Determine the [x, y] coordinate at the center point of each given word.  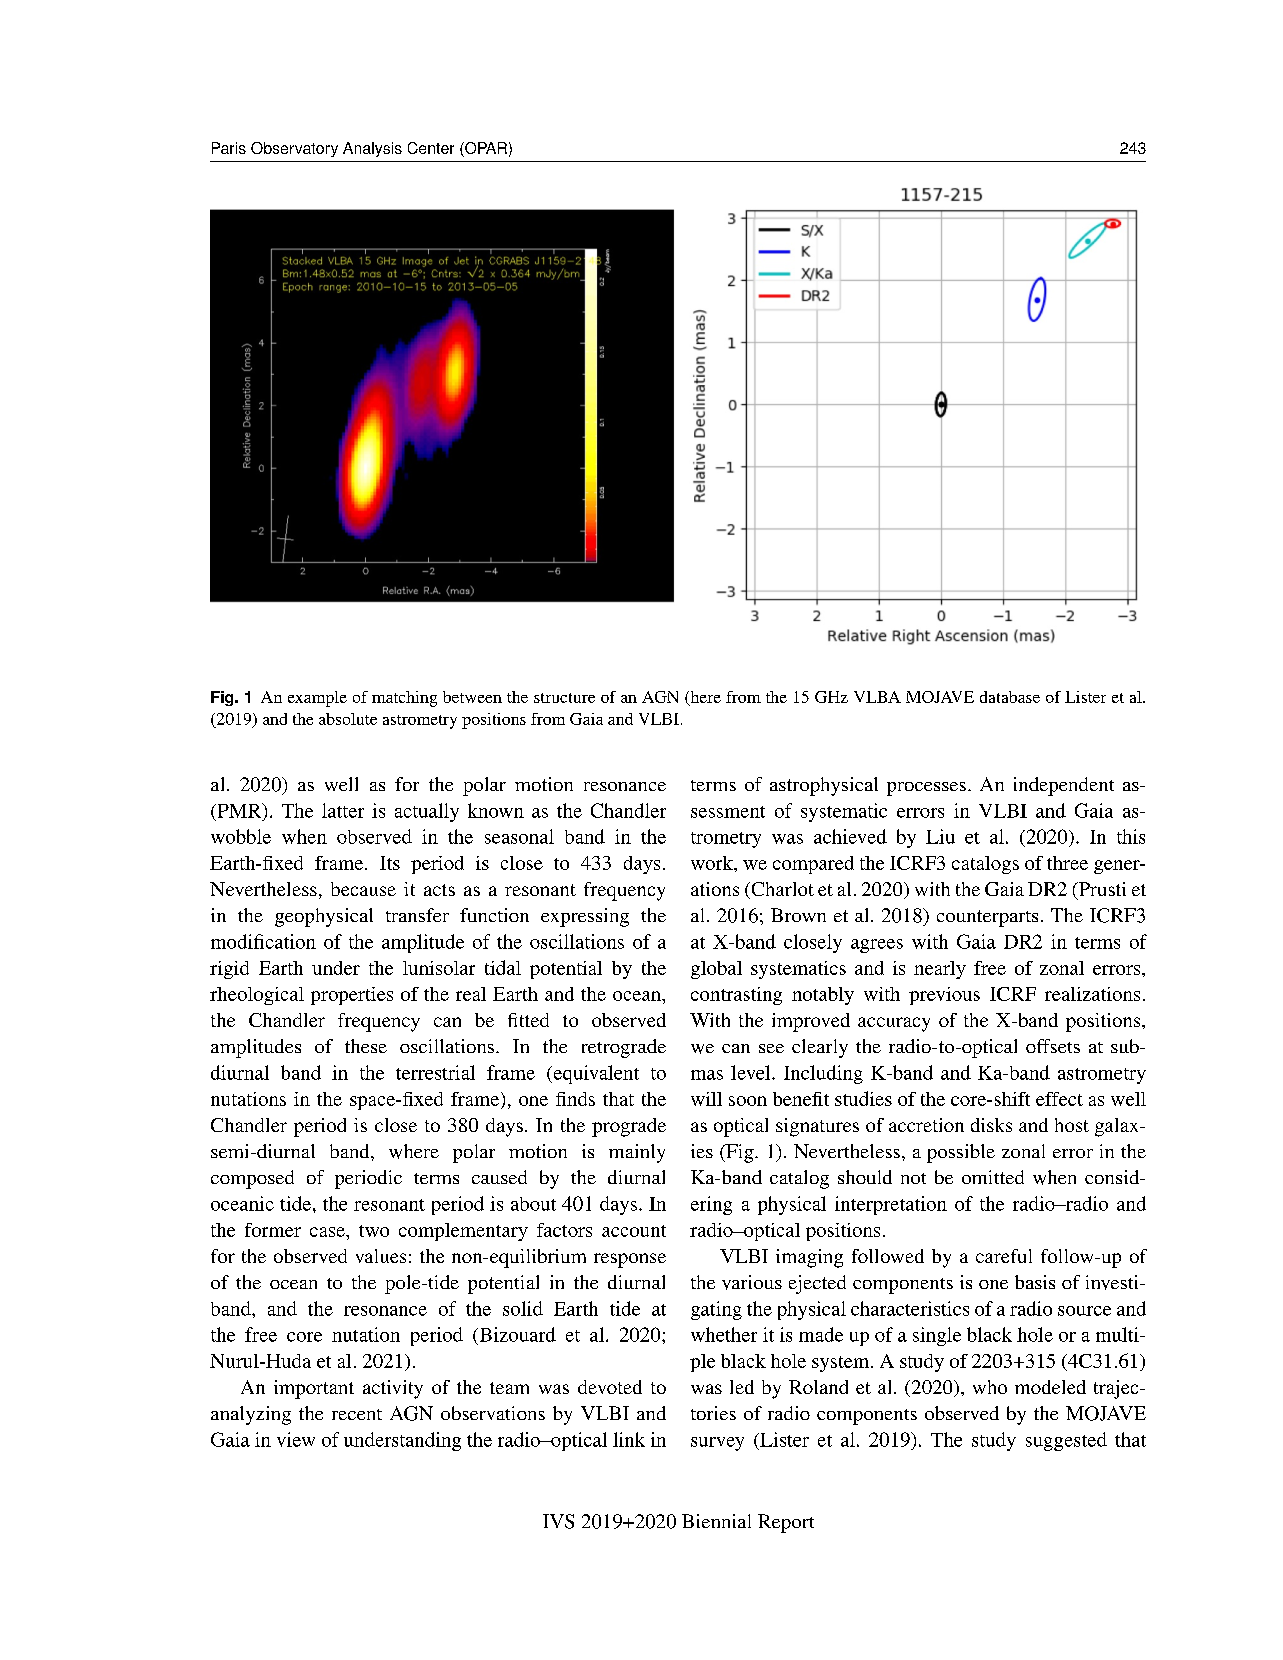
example [317, 699]
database [1010, 697]
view [296, 1439]
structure [564, 698]
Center [431, 148]
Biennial [716, 1521]
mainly [637, 1153]
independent [1064, 786]
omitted [993, 1177]
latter [343, 810]
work [713, 864]
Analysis [372, 149]
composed [252, 1179]
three [1067, 863]
